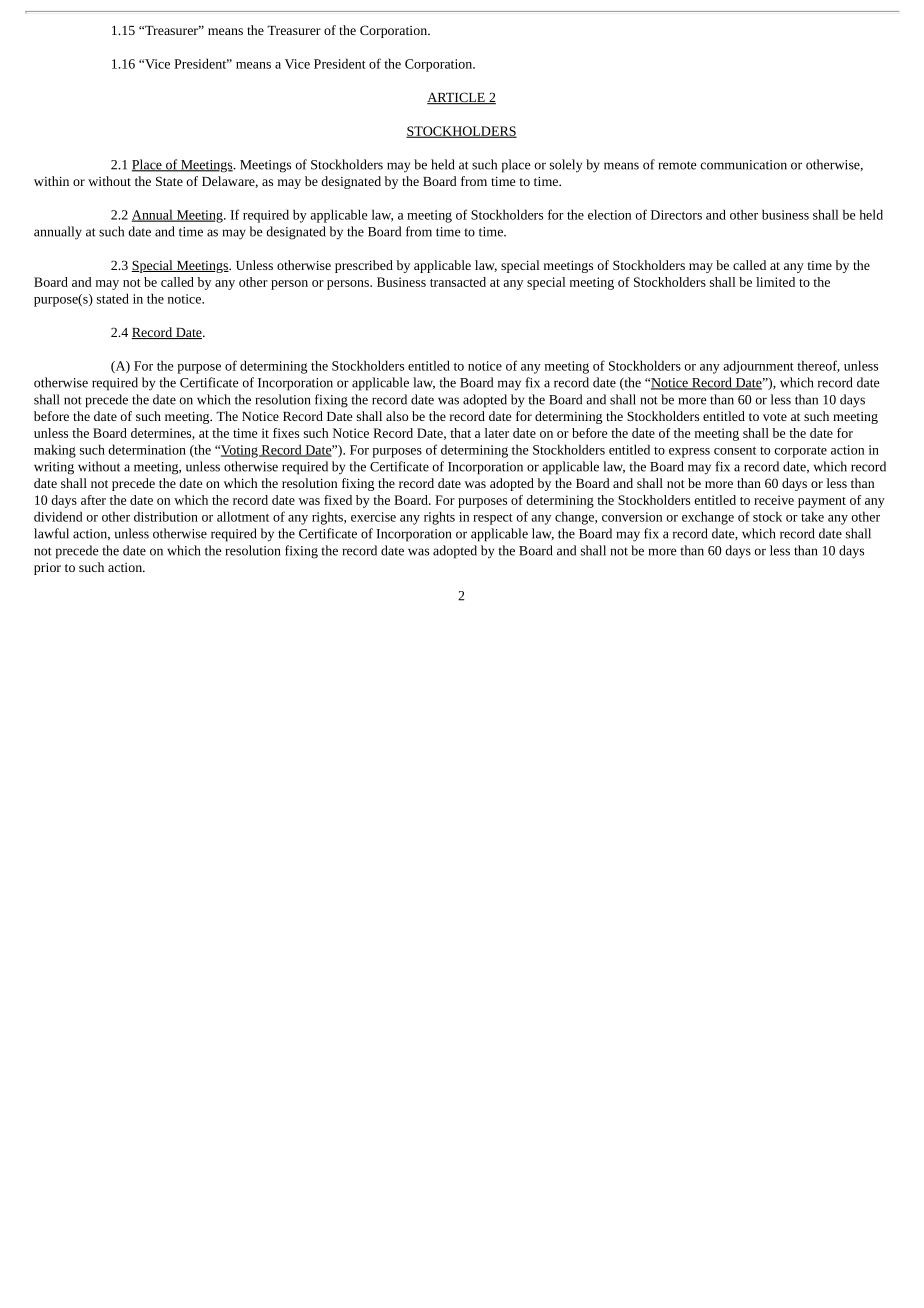 The width and height of the screenshot is (924, 1308). Describe the element at coordinates (364, 266) in the screenshot. I see `prescribed` at that location.
